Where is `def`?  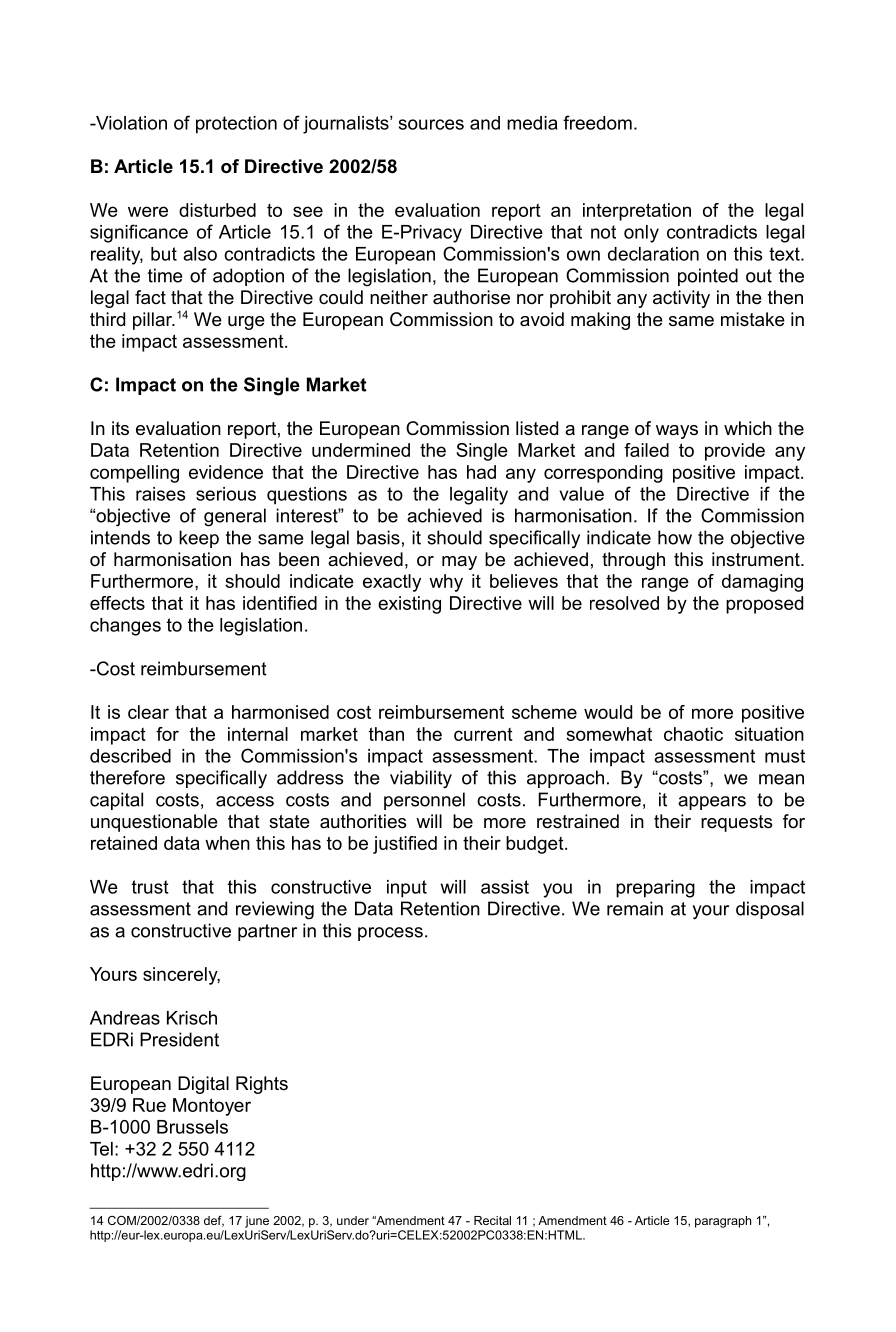
def is located at coordinates (214, 1221).
